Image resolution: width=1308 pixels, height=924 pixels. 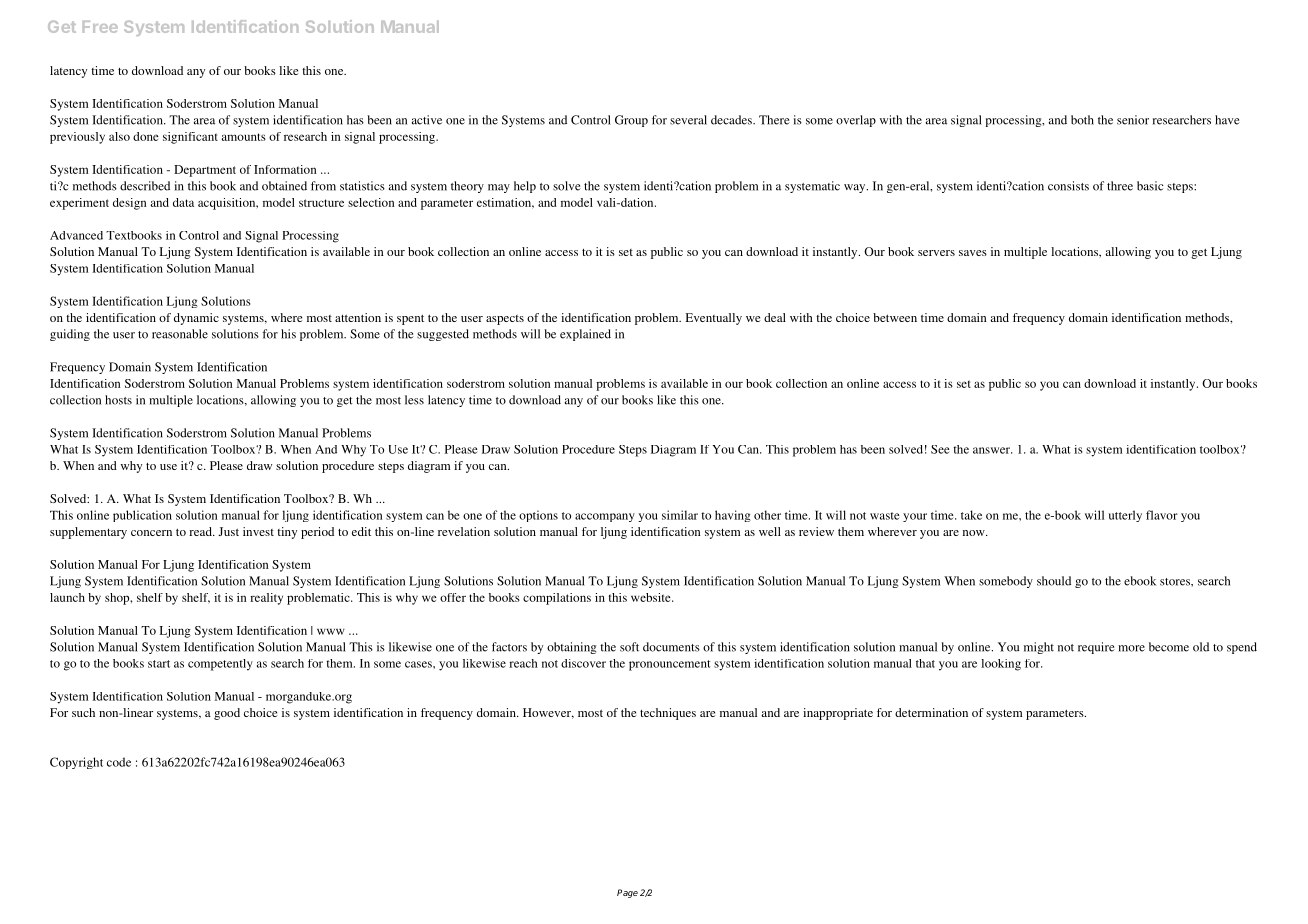 I want to click on both, so click(x=1082, y=120).
